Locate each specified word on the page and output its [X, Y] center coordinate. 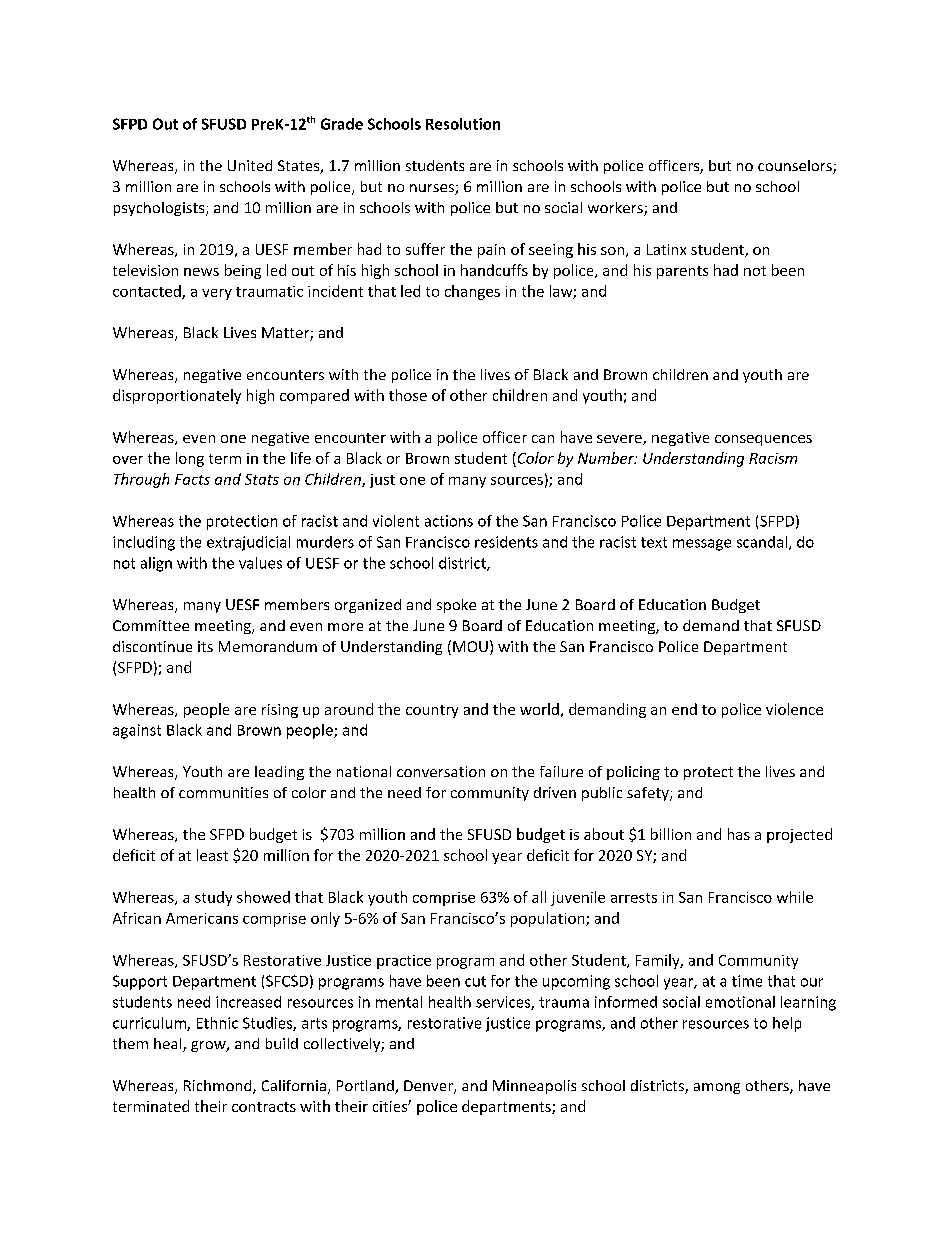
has [739, 834]
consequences [763, 440]
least [212, 855]
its [205, 646]
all [539, 897]
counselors [796, 167]
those [408, 395]
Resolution [463, 124]
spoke [456, 606]
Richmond [219, 1087]
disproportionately [177, 396]
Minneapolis [534, 1087]
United [250, 165]
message [702, 545]
